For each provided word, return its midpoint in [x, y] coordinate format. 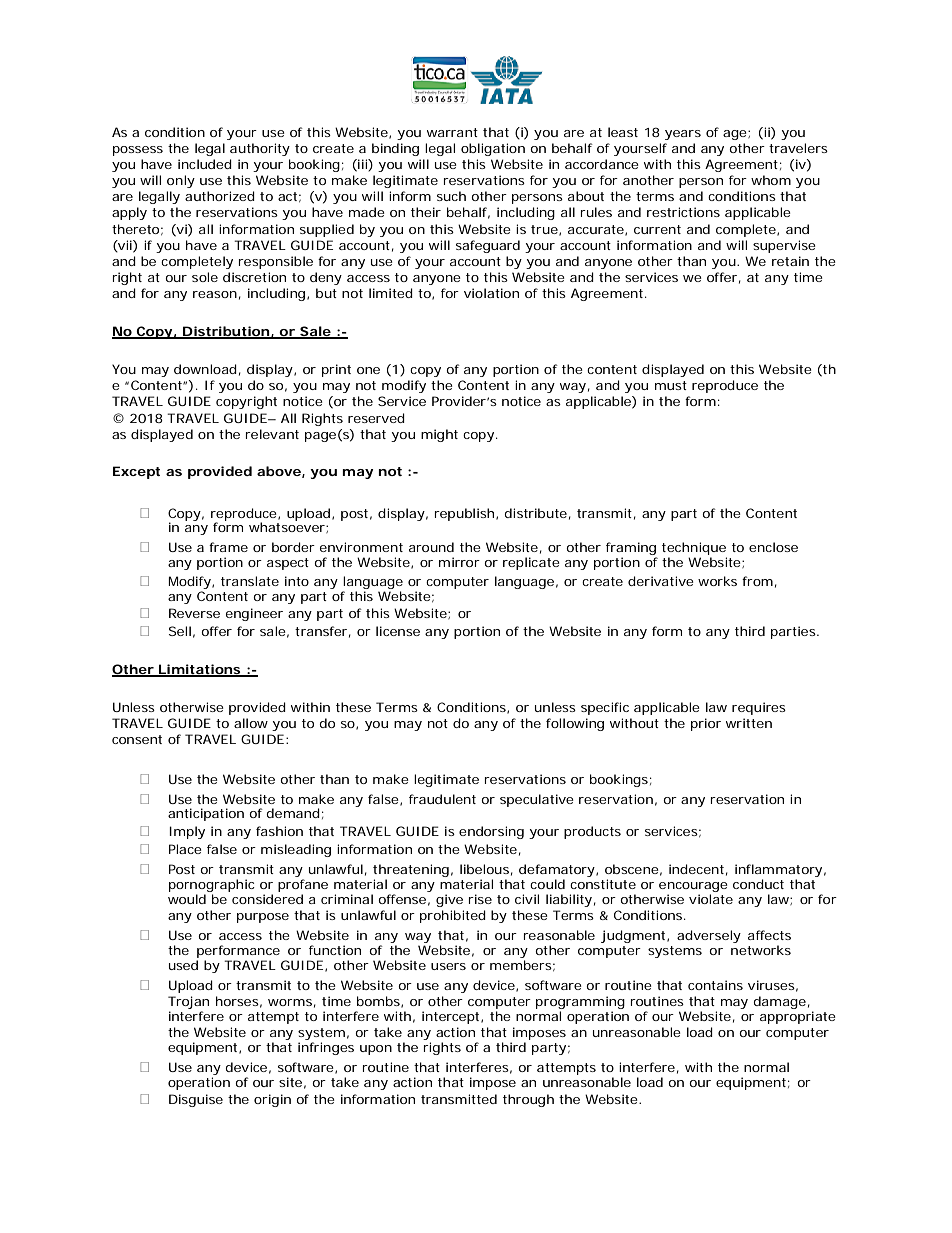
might [439, 435]
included [205, 164]
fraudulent [442, 799]
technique [694, 548]
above [279, 471]
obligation [493, 149]
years [683, 135]
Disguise [196, 1100]
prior [706, 724]
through [528, 1100]
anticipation [206, 814]
